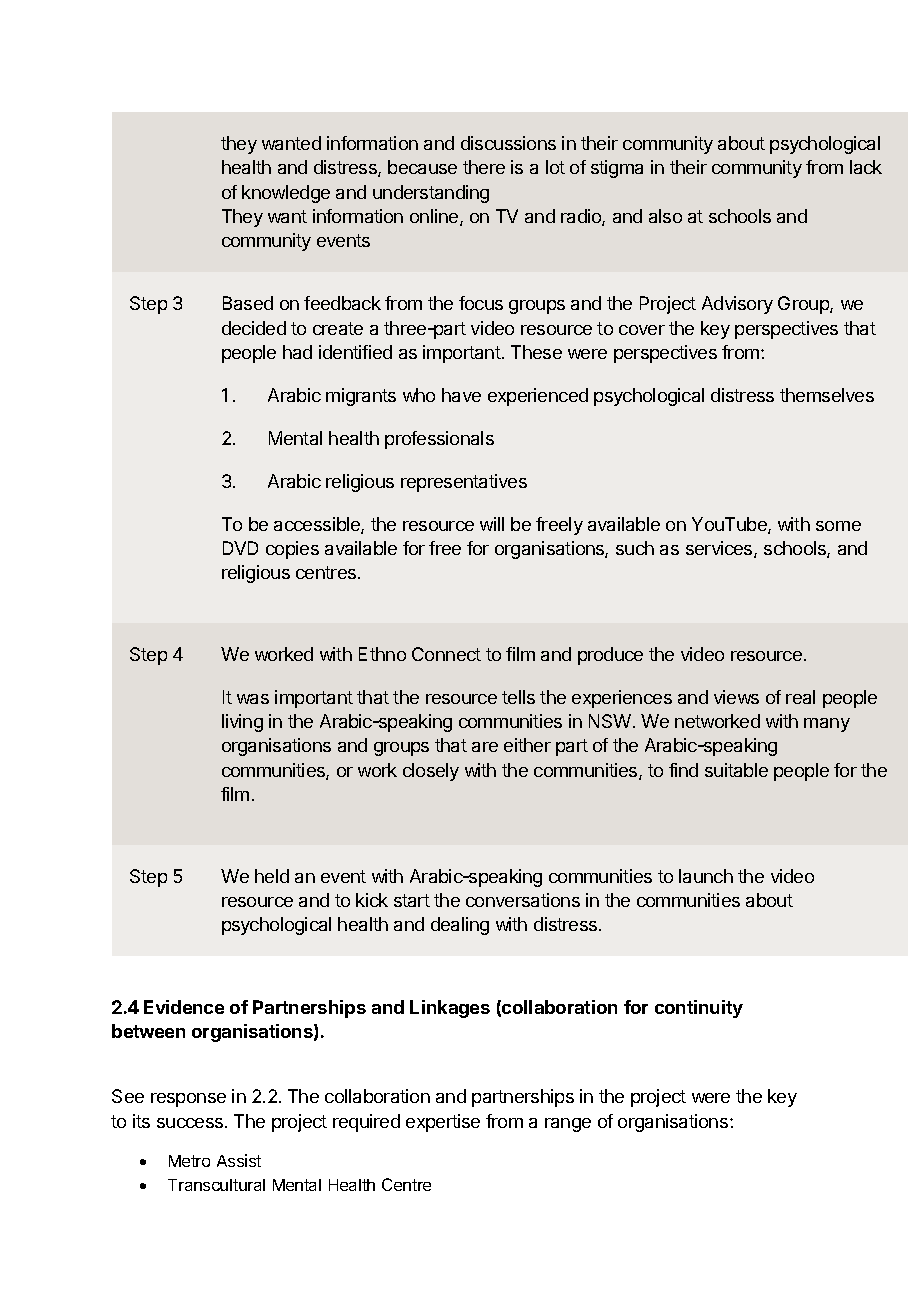  What do you see at coordinates (240, 548) in the image?
I see `DVD` at bounding box center [240, 548].
